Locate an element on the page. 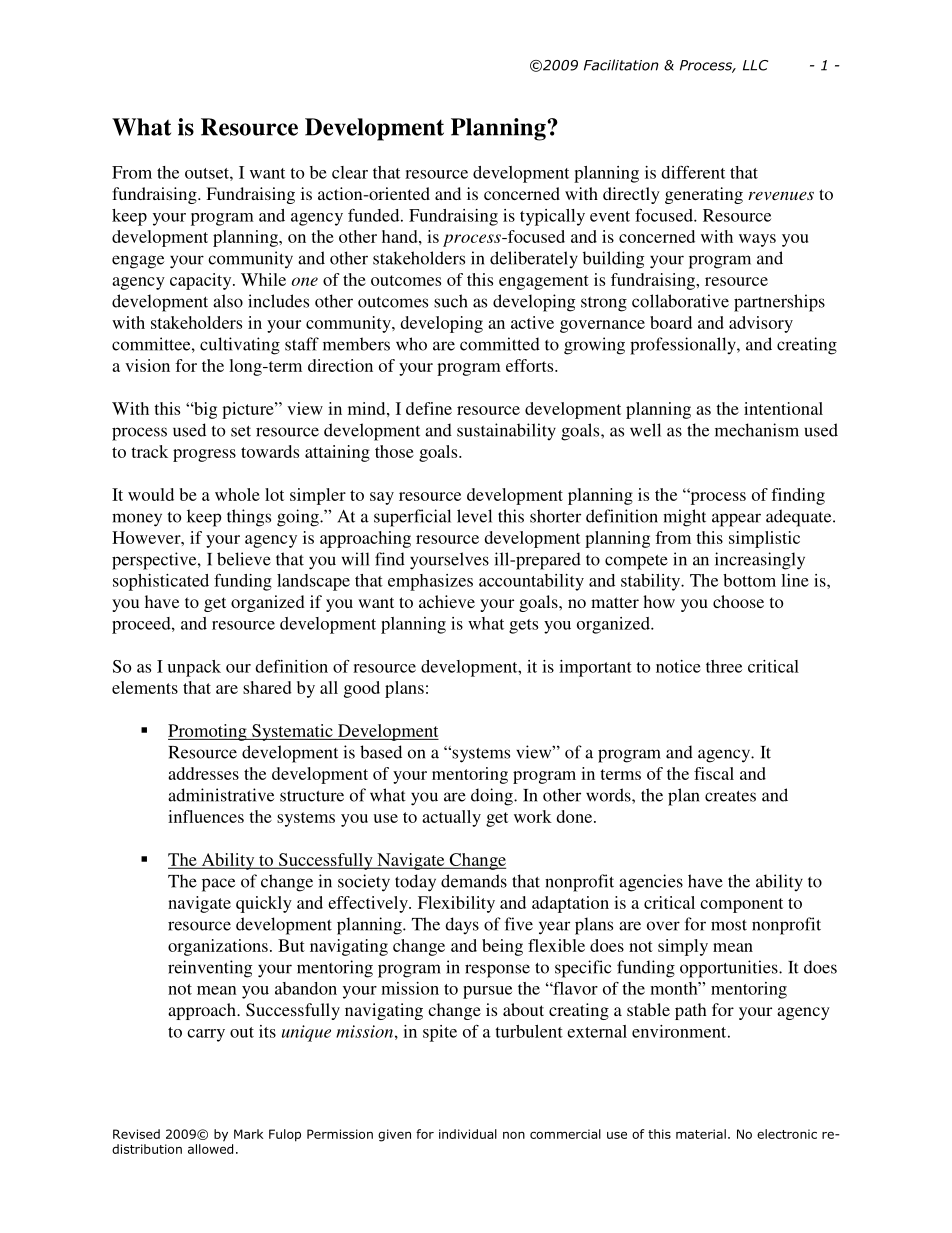 The height and width of the image is (1233, 952). believe is located at coordinates (244, 559).
